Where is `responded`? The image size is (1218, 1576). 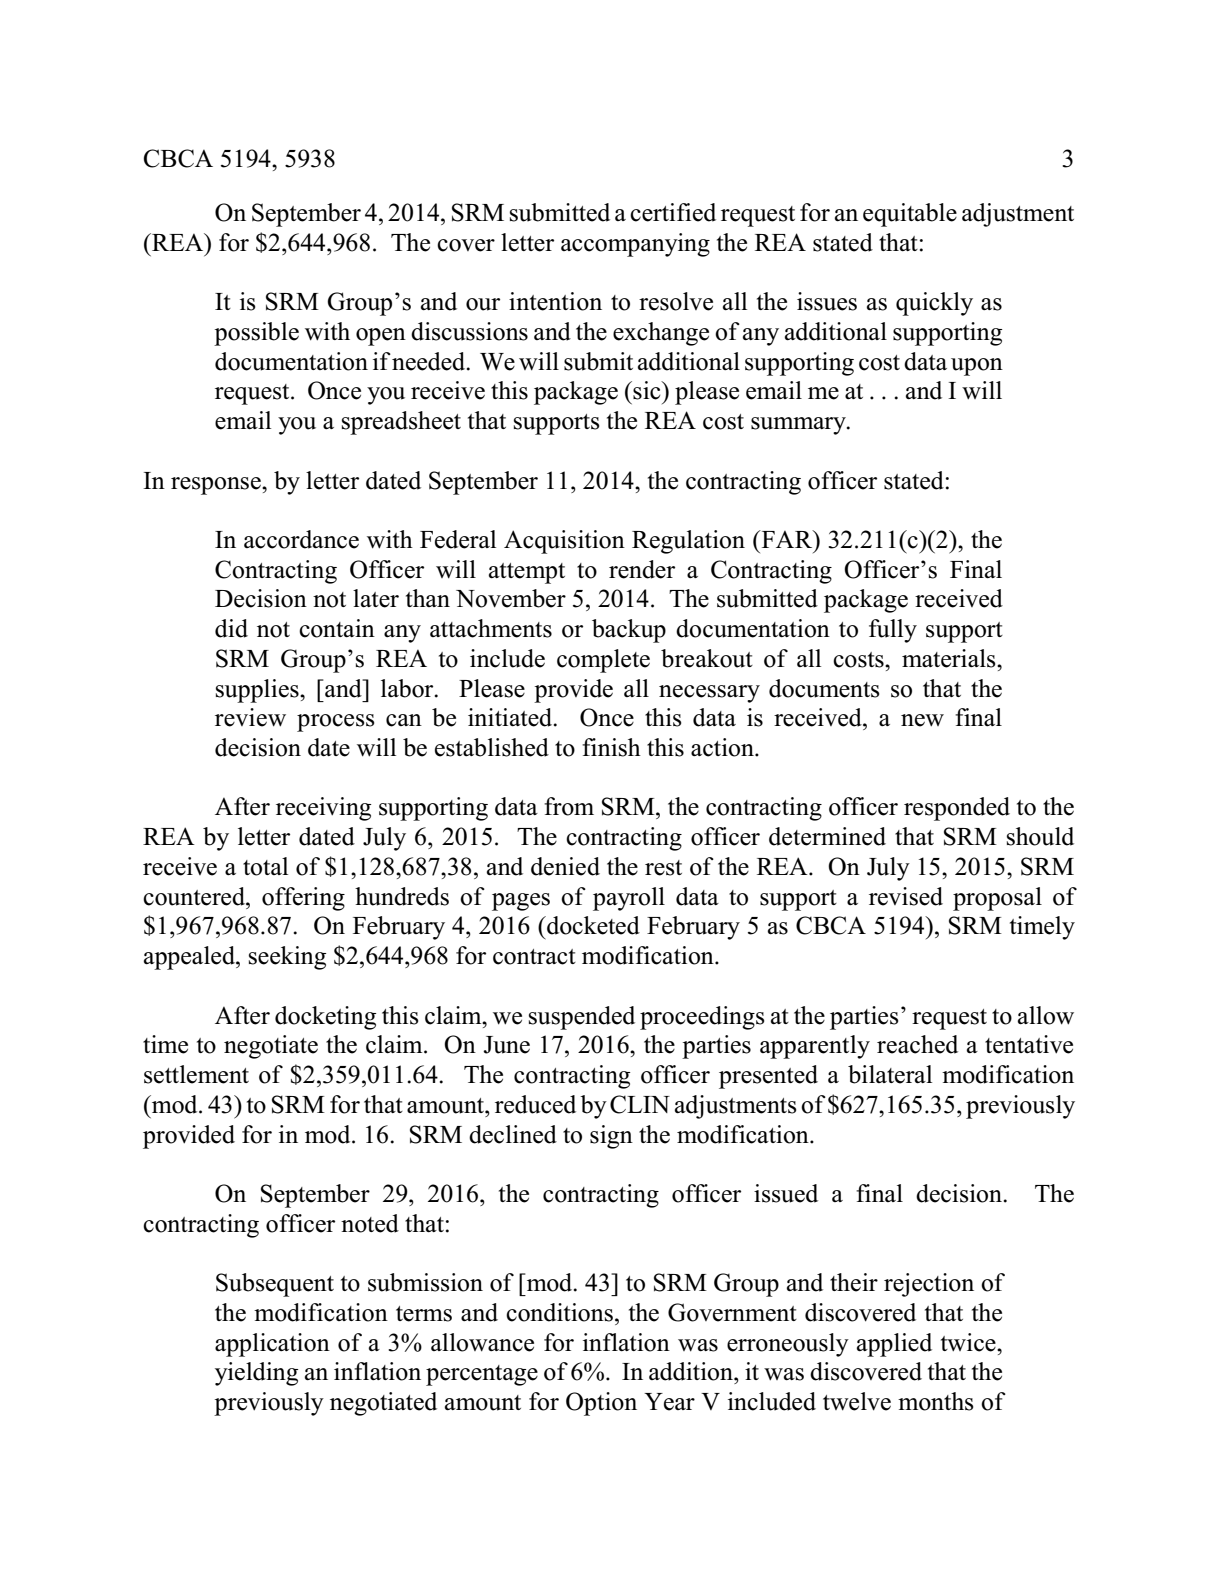
responded is located at coordinates (957, 809).
